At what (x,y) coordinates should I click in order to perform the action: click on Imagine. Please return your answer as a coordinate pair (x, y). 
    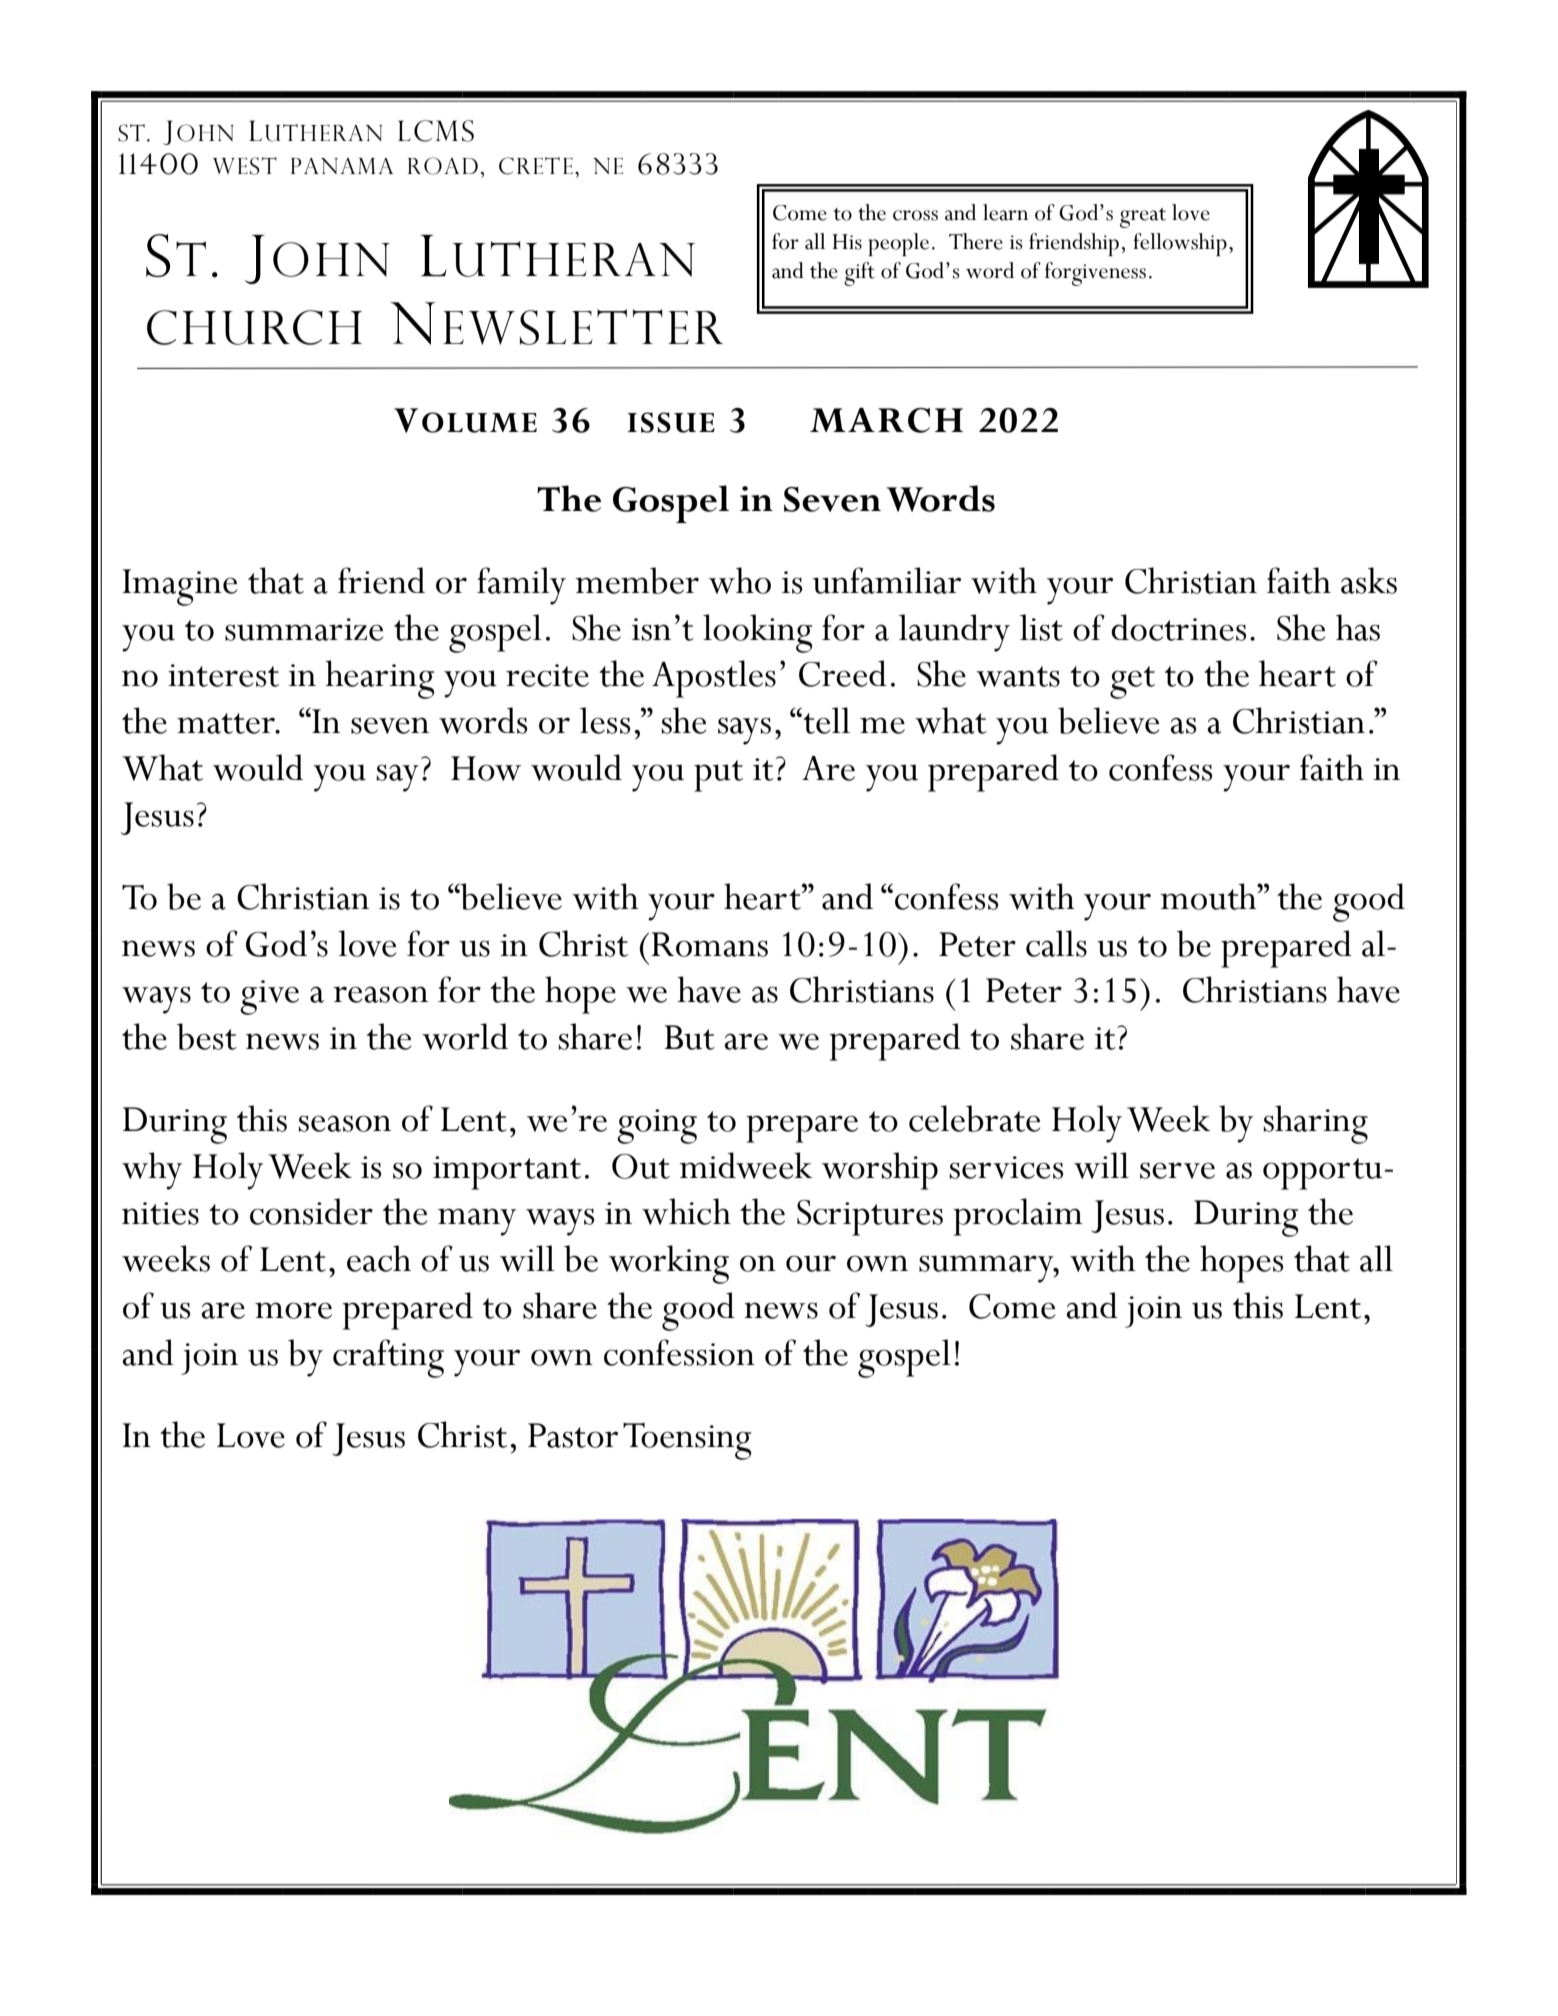
    Looking at the image, I should click on (179, 587).
